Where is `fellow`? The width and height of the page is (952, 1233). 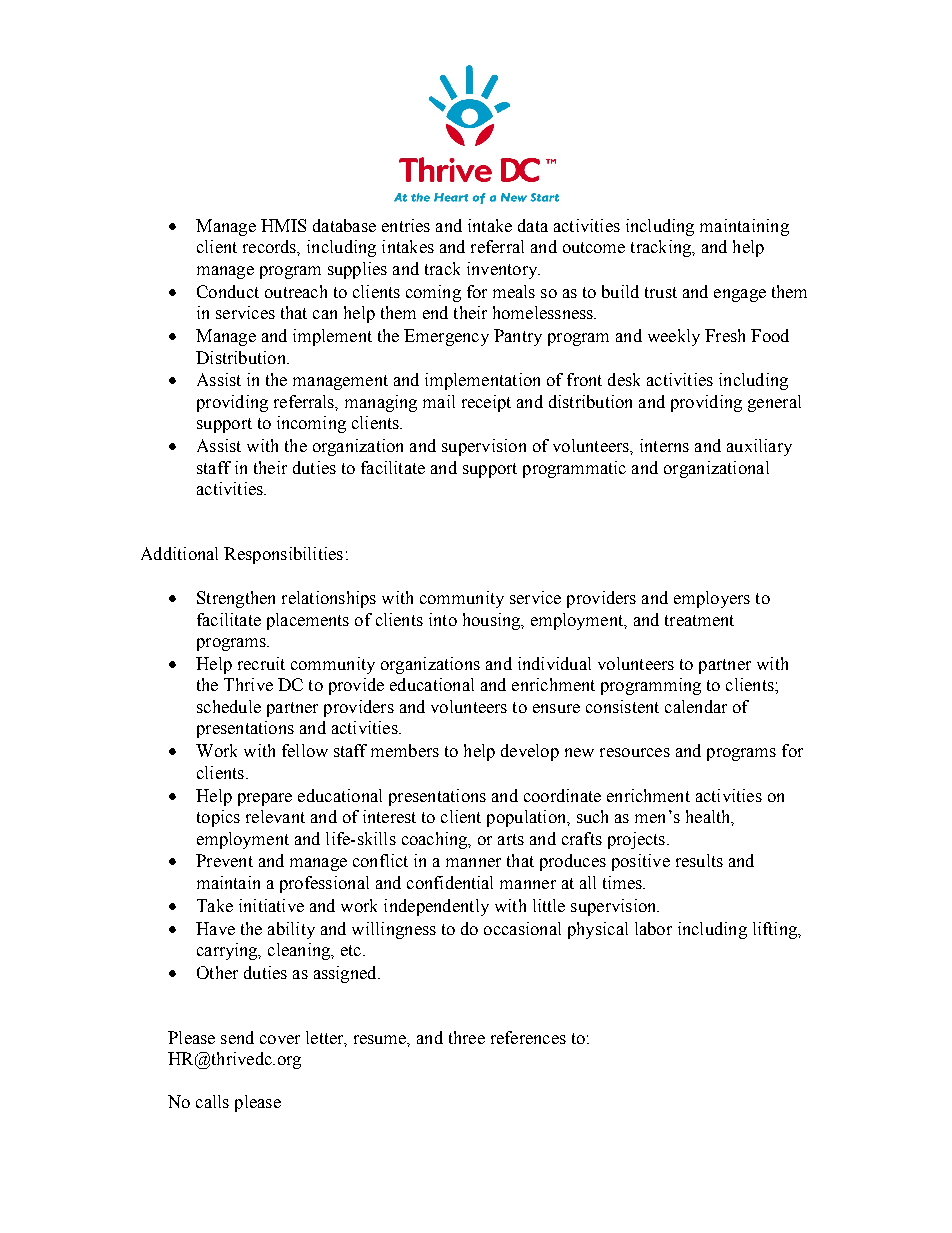 fellow is located at coordinates (305, 750).
